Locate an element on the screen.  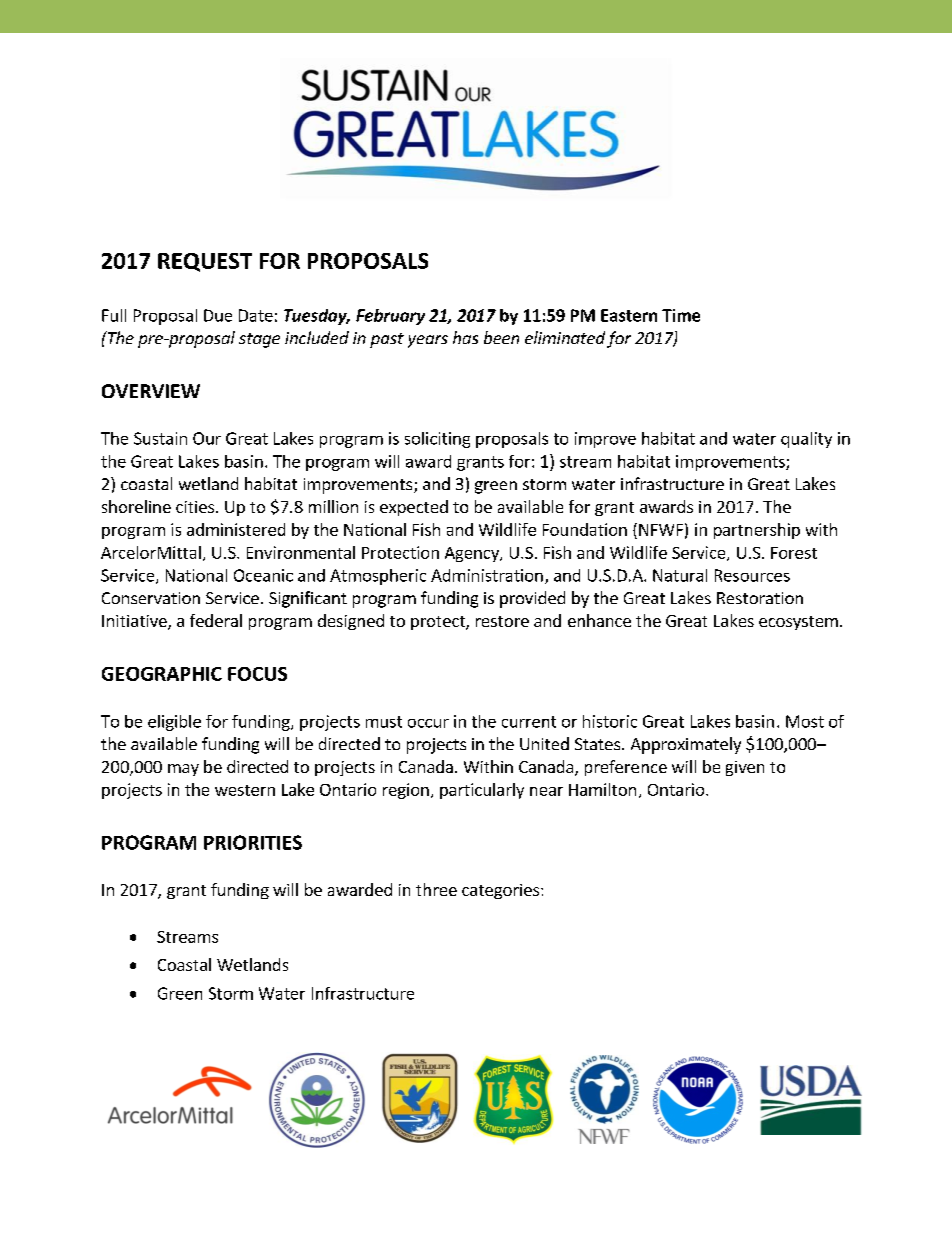
Administration is located at coordinates (487, 575).
